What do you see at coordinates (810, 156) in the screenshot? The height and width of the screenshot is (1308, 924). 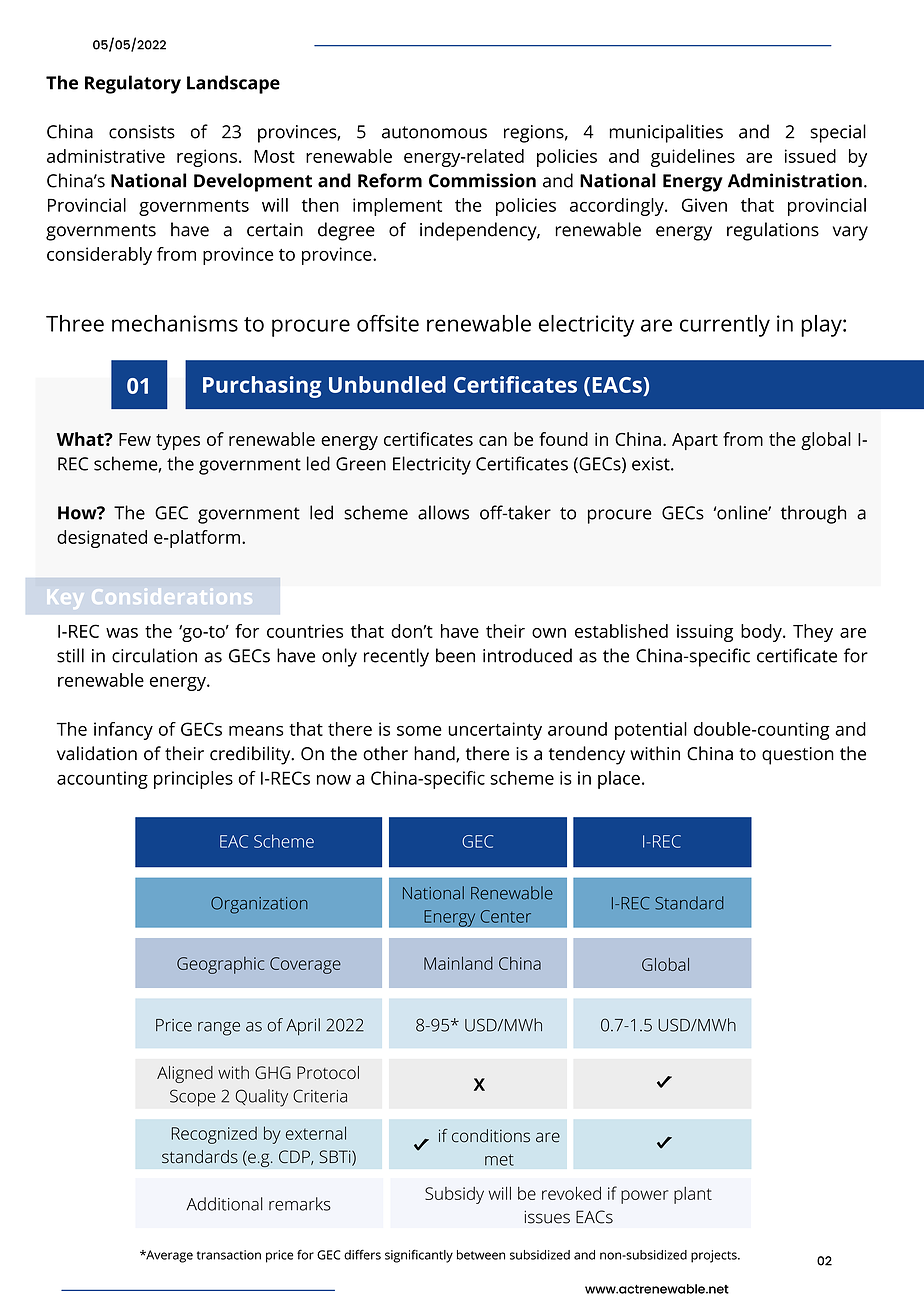 I see `issued` at bounding box center [810, 156].
